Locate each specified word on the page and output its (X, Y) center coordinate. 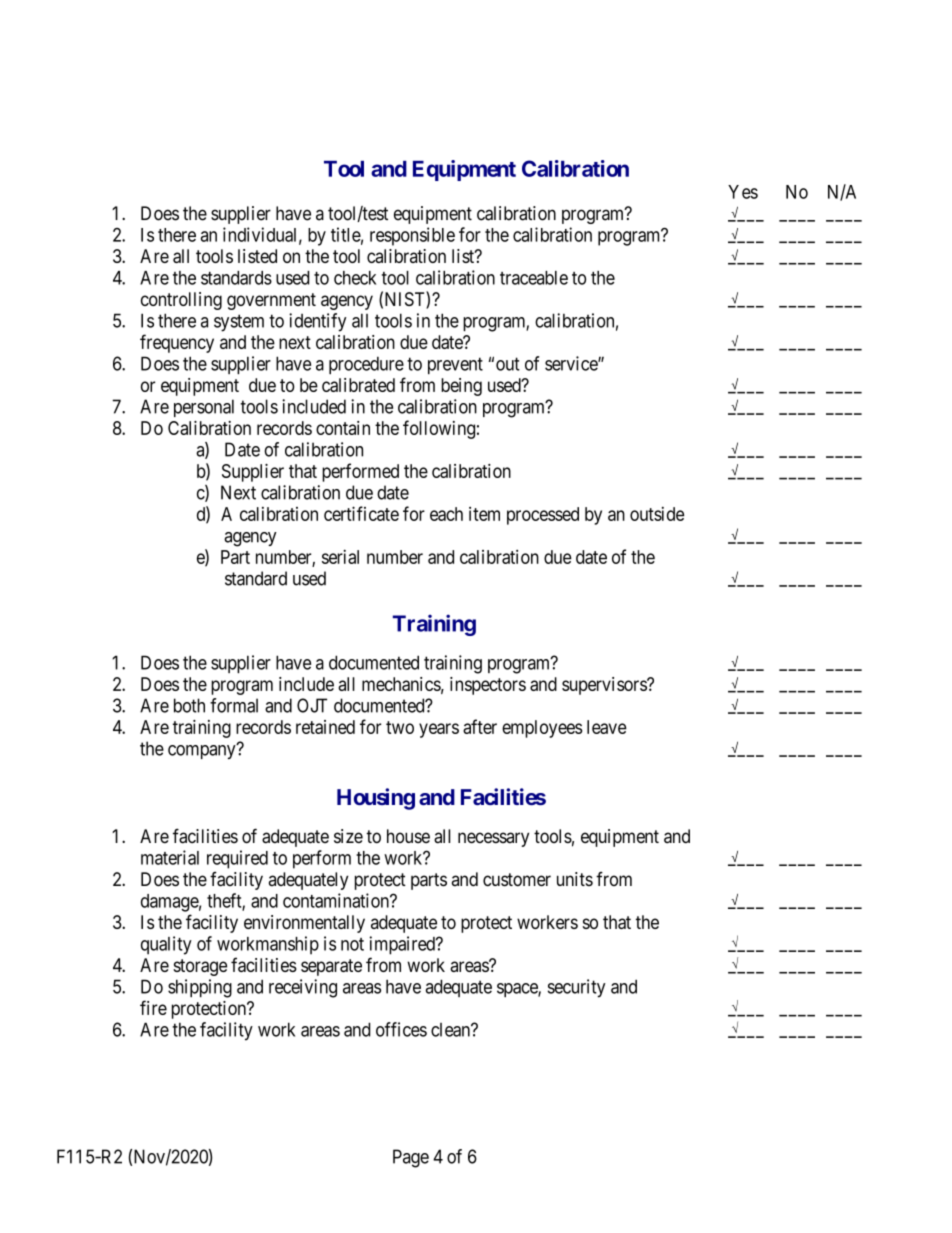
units (575, 879)
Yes (743, 192)
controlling (181, 301)
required (237, 859)
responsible (412, 236)
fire (153, 1007)
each (446, 514)
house (408, 836)
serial (340, 556)
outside (657, 514)
